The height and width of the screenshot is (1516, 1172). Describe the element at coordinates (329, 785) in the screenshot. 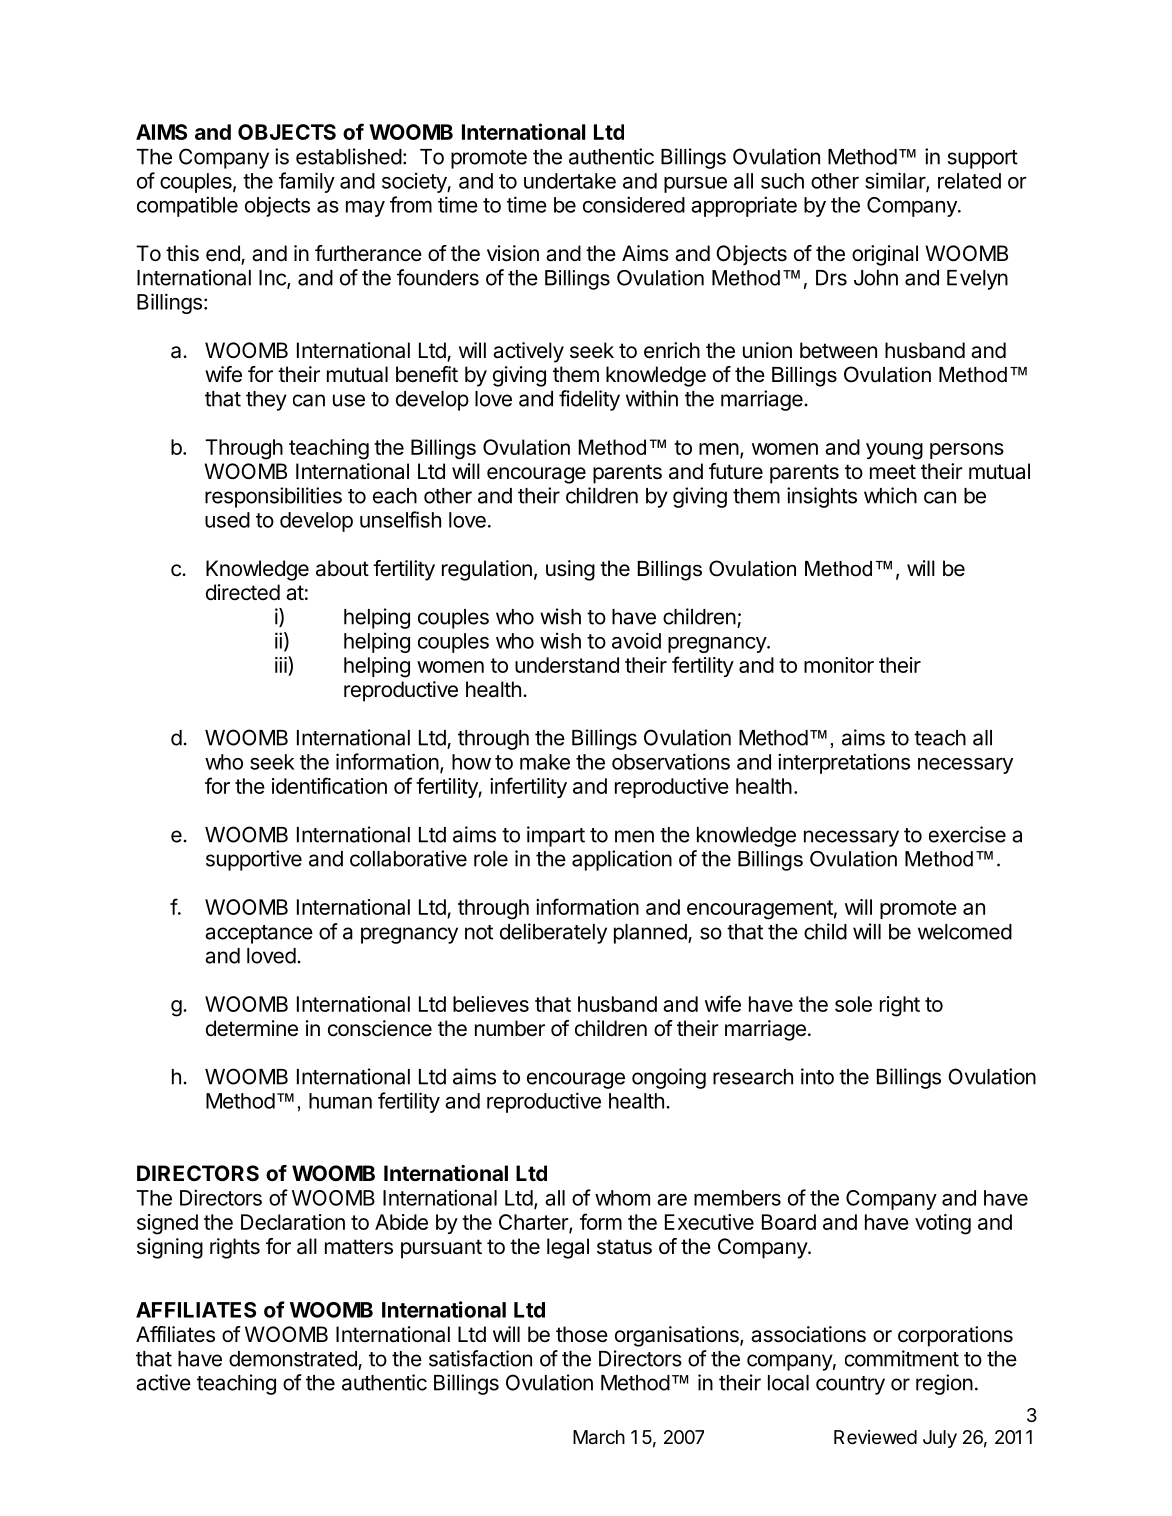

I see `identification` at that location.
